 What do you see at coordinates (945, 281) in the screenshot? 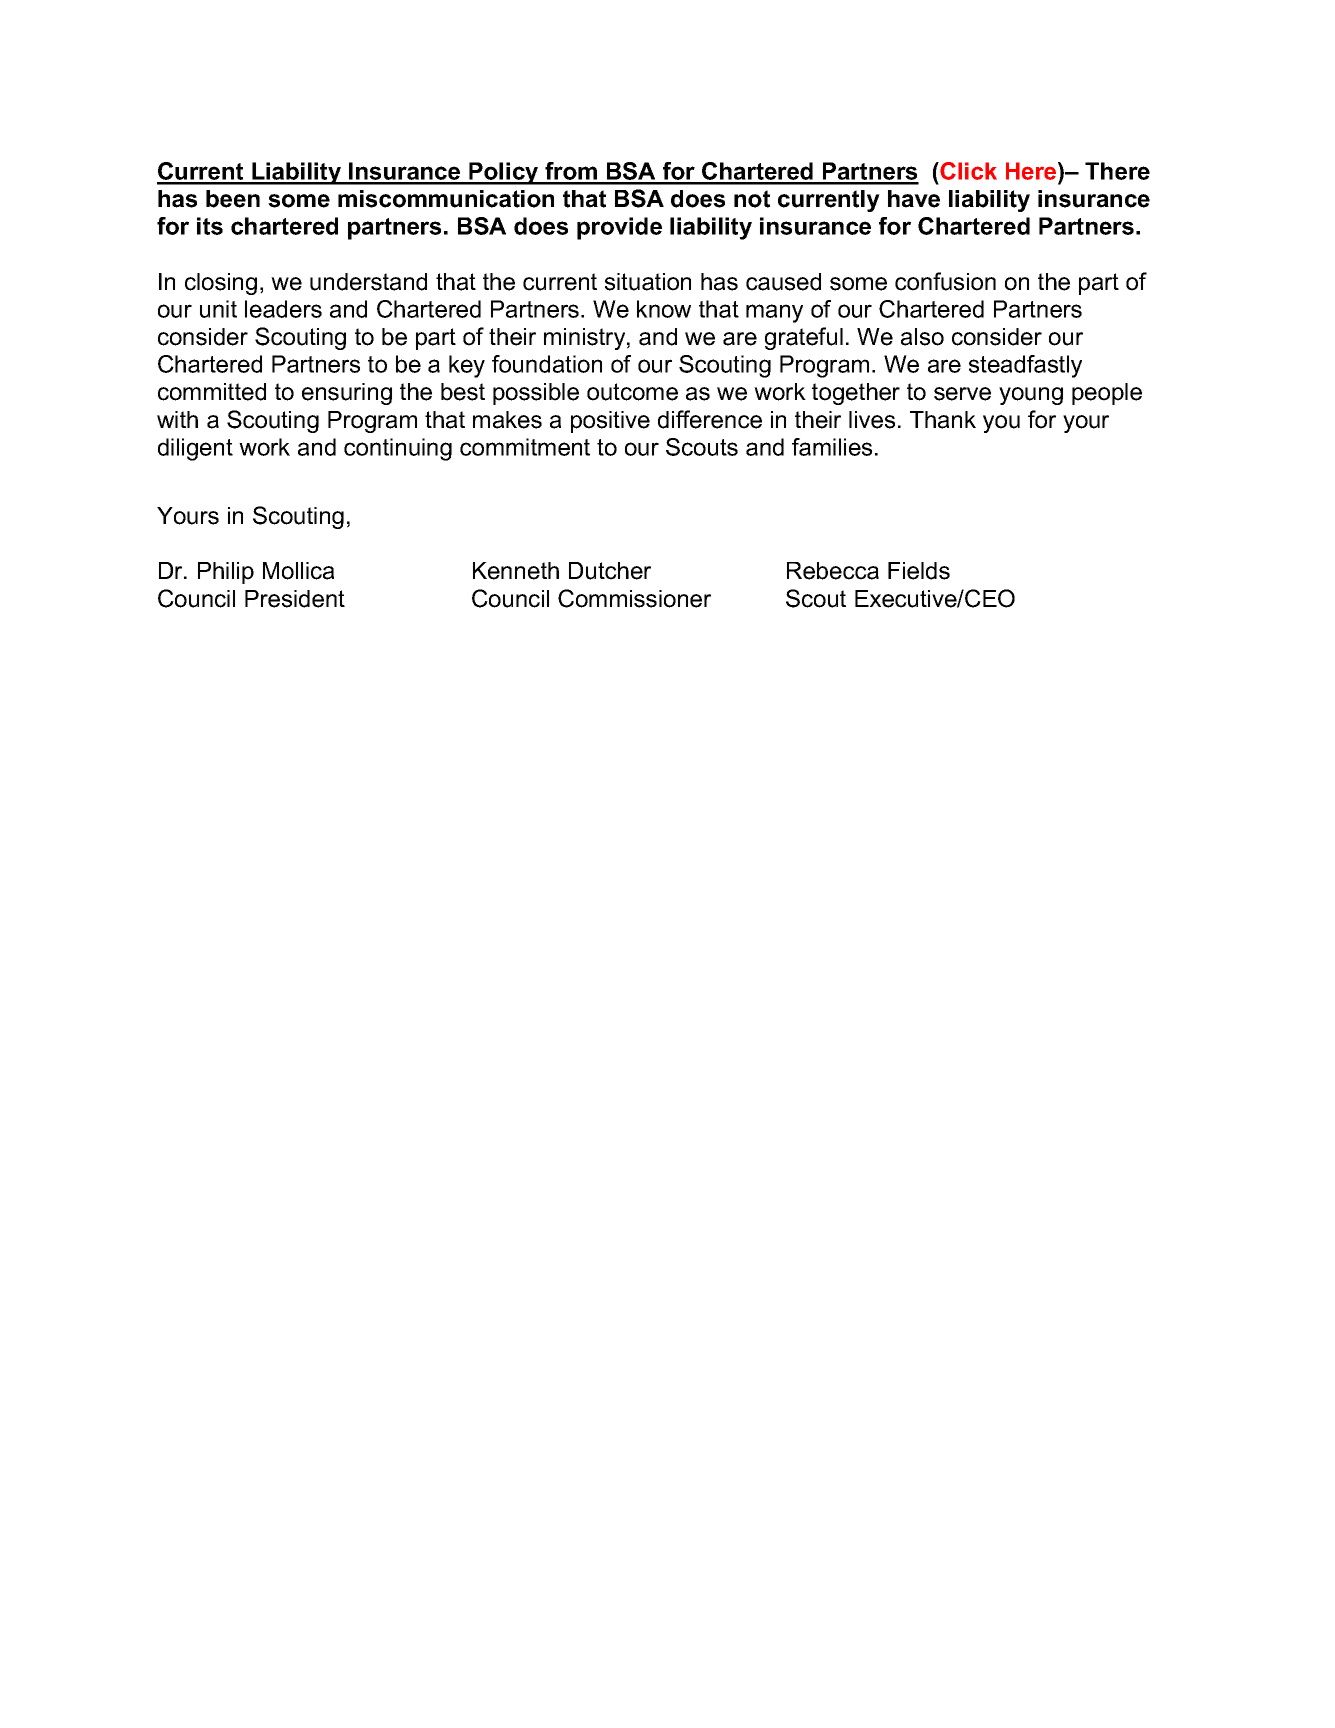
I see `confusion` at bounding box center [945, 281].
